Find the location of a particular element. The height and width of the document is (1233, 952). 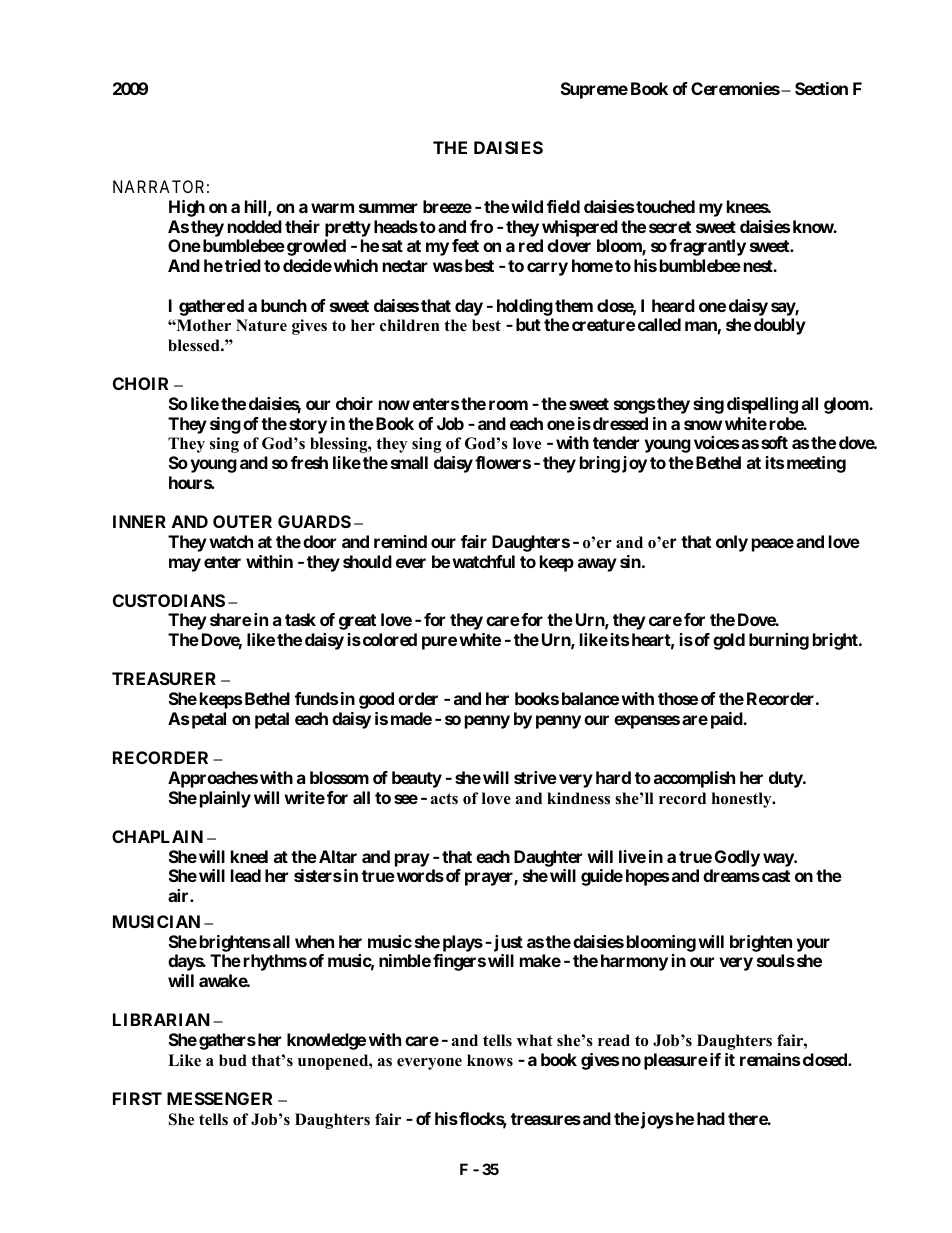

Supreme is located at coordinates (594, 90).
